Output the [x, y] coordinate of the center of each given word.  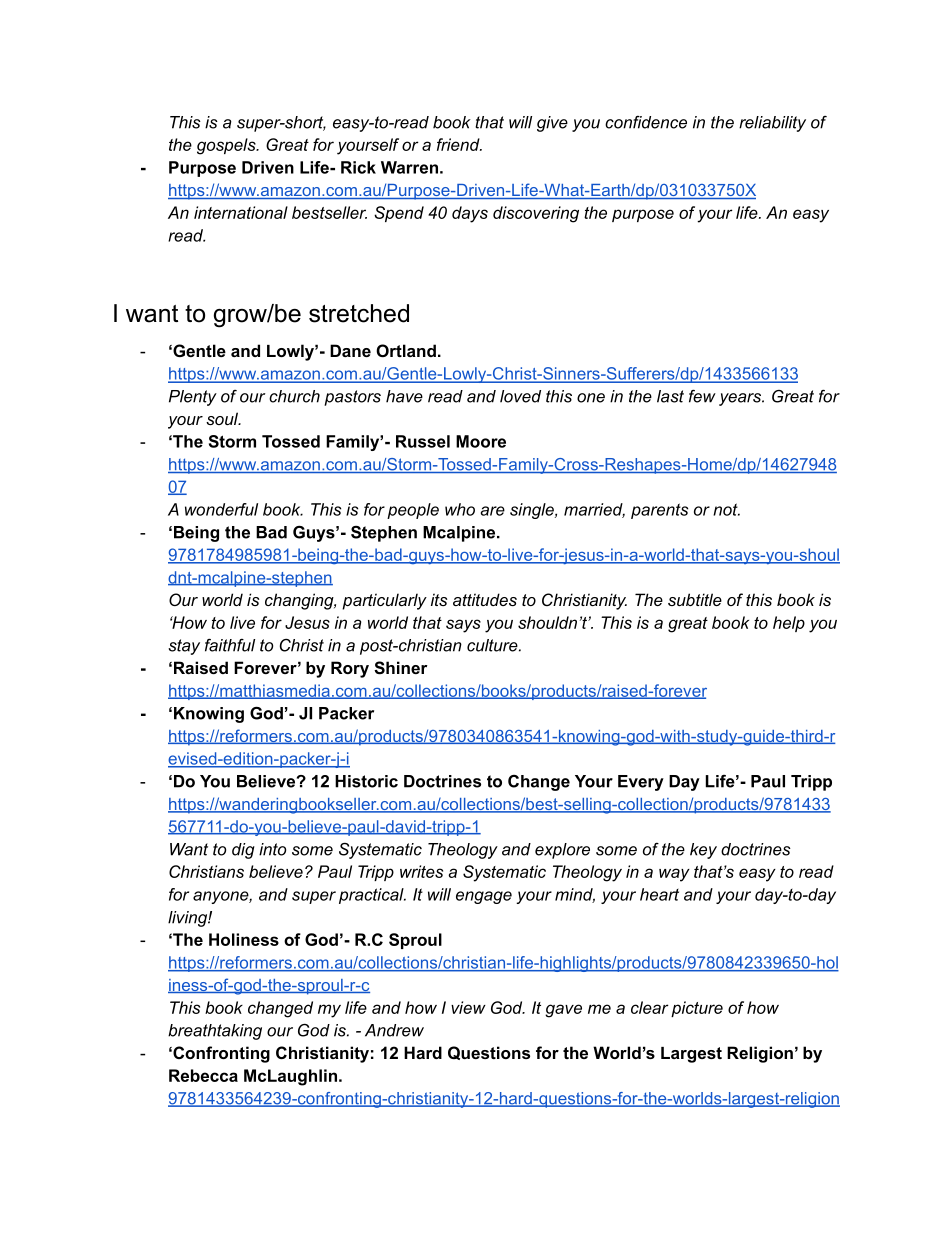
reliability [772, 124]
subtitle [695, 599]
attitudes [485, 599]
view [468, 1007]
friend [459, 144]
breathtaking [215, 1032]
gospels [227, 146]
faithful [230, 645]
